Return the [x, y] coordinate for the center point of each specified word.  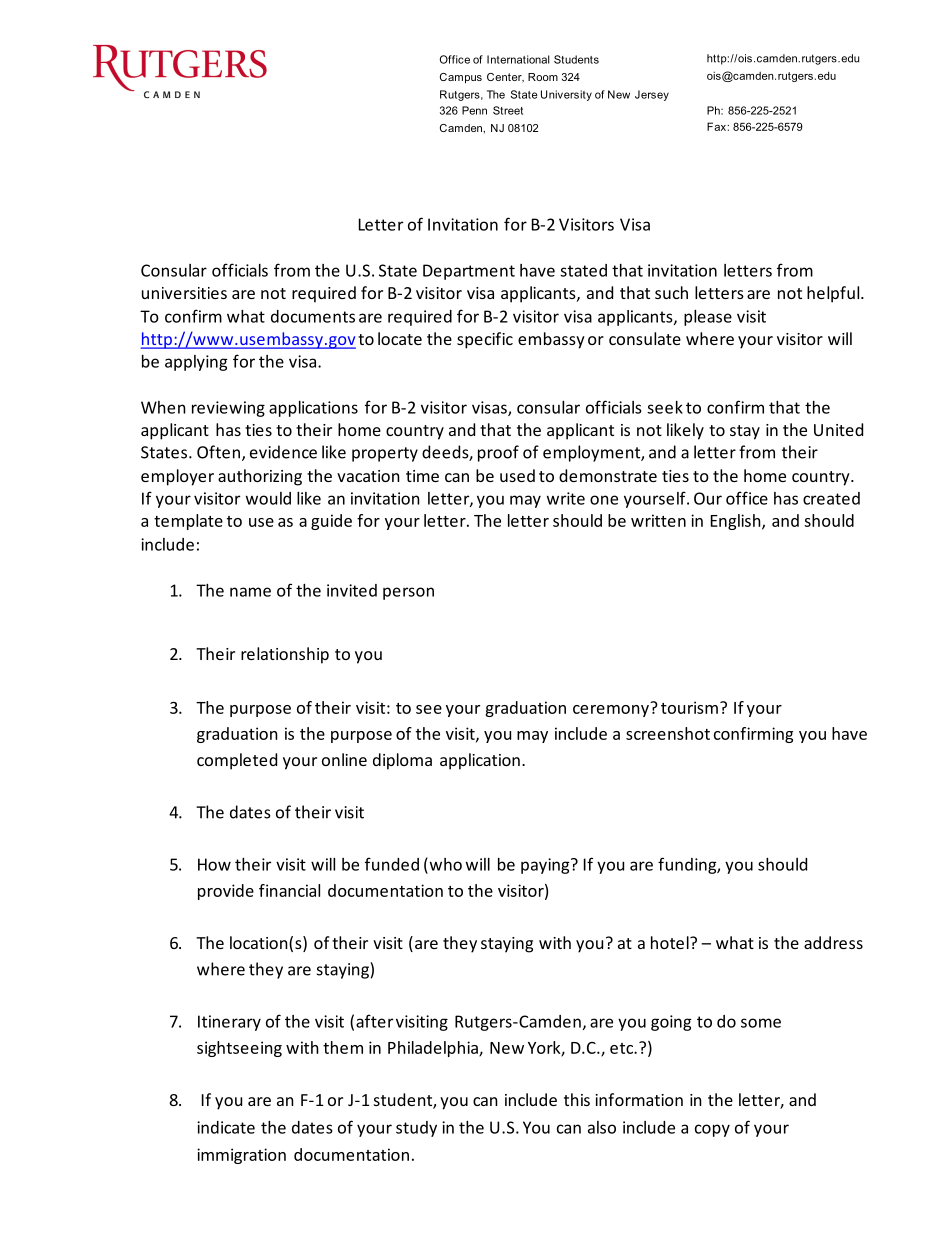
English [737, 522]
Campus [461, 78]
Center [505, 78]
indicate [226, 1127]
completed [237, 761]
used [517, 475]
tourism [689, 707]
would [268, 498]
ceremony [612, 709]
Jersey [652, 95]
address [833, 942]
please [708, 318]
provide [226, 892]
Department [469, 272]
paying [546, 866]
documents [313, 316]
